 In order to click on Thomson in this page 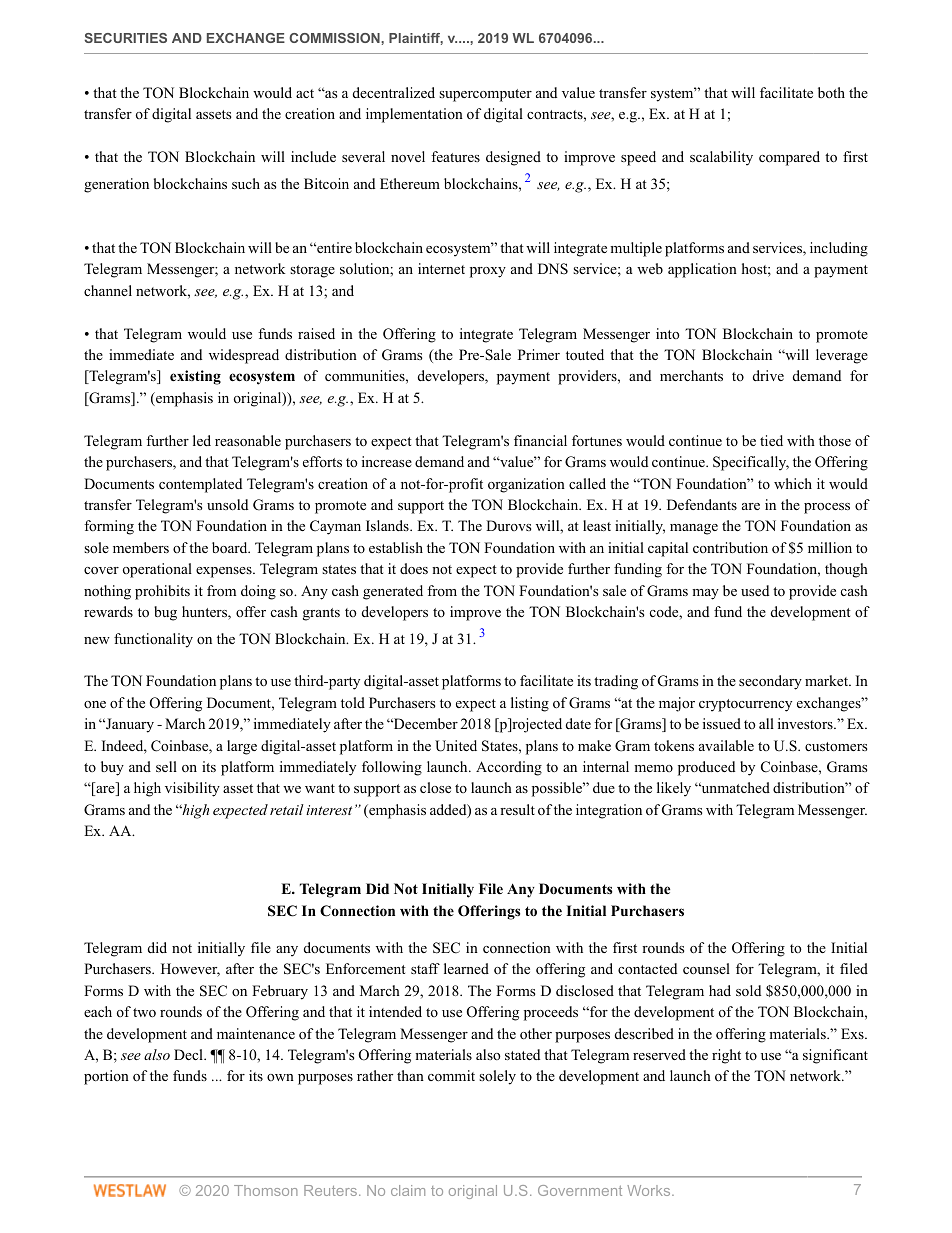, I will do `click(266, 1190)`.
